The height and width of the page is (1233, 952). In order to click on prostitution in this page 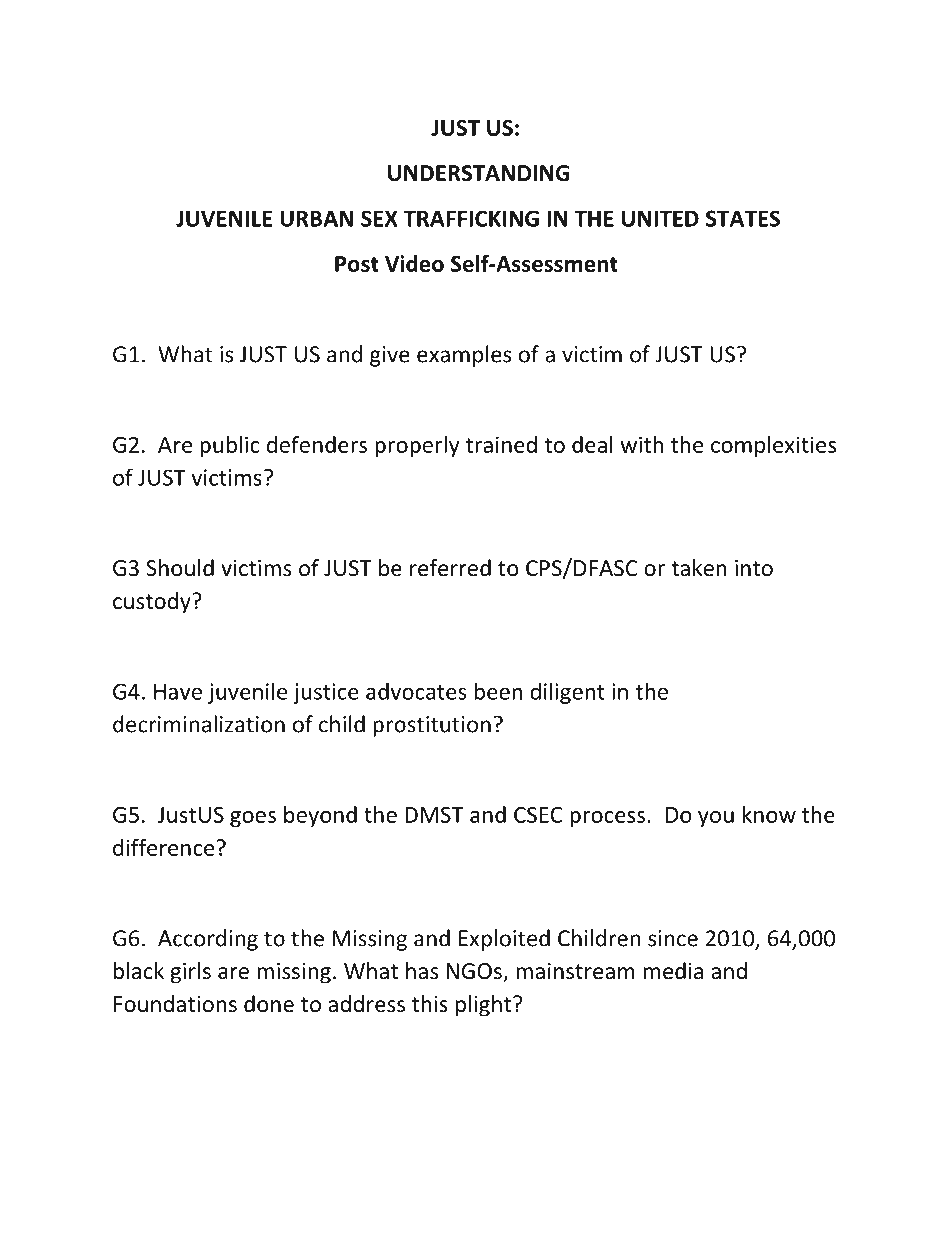, I will do `click(432, 726)`.
